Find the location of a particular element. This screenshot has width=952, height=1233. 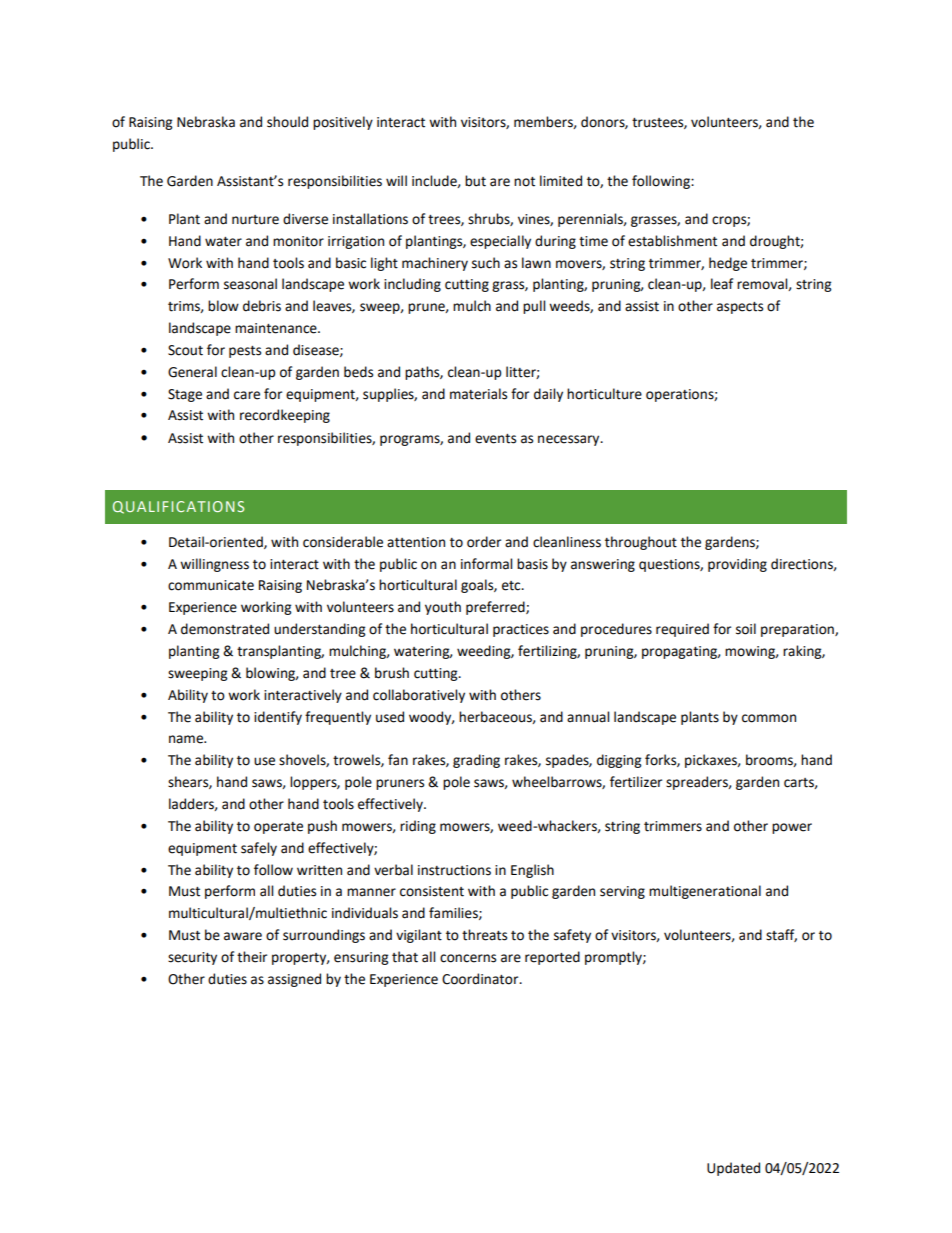

soil is located at coordinates (746, 629).
